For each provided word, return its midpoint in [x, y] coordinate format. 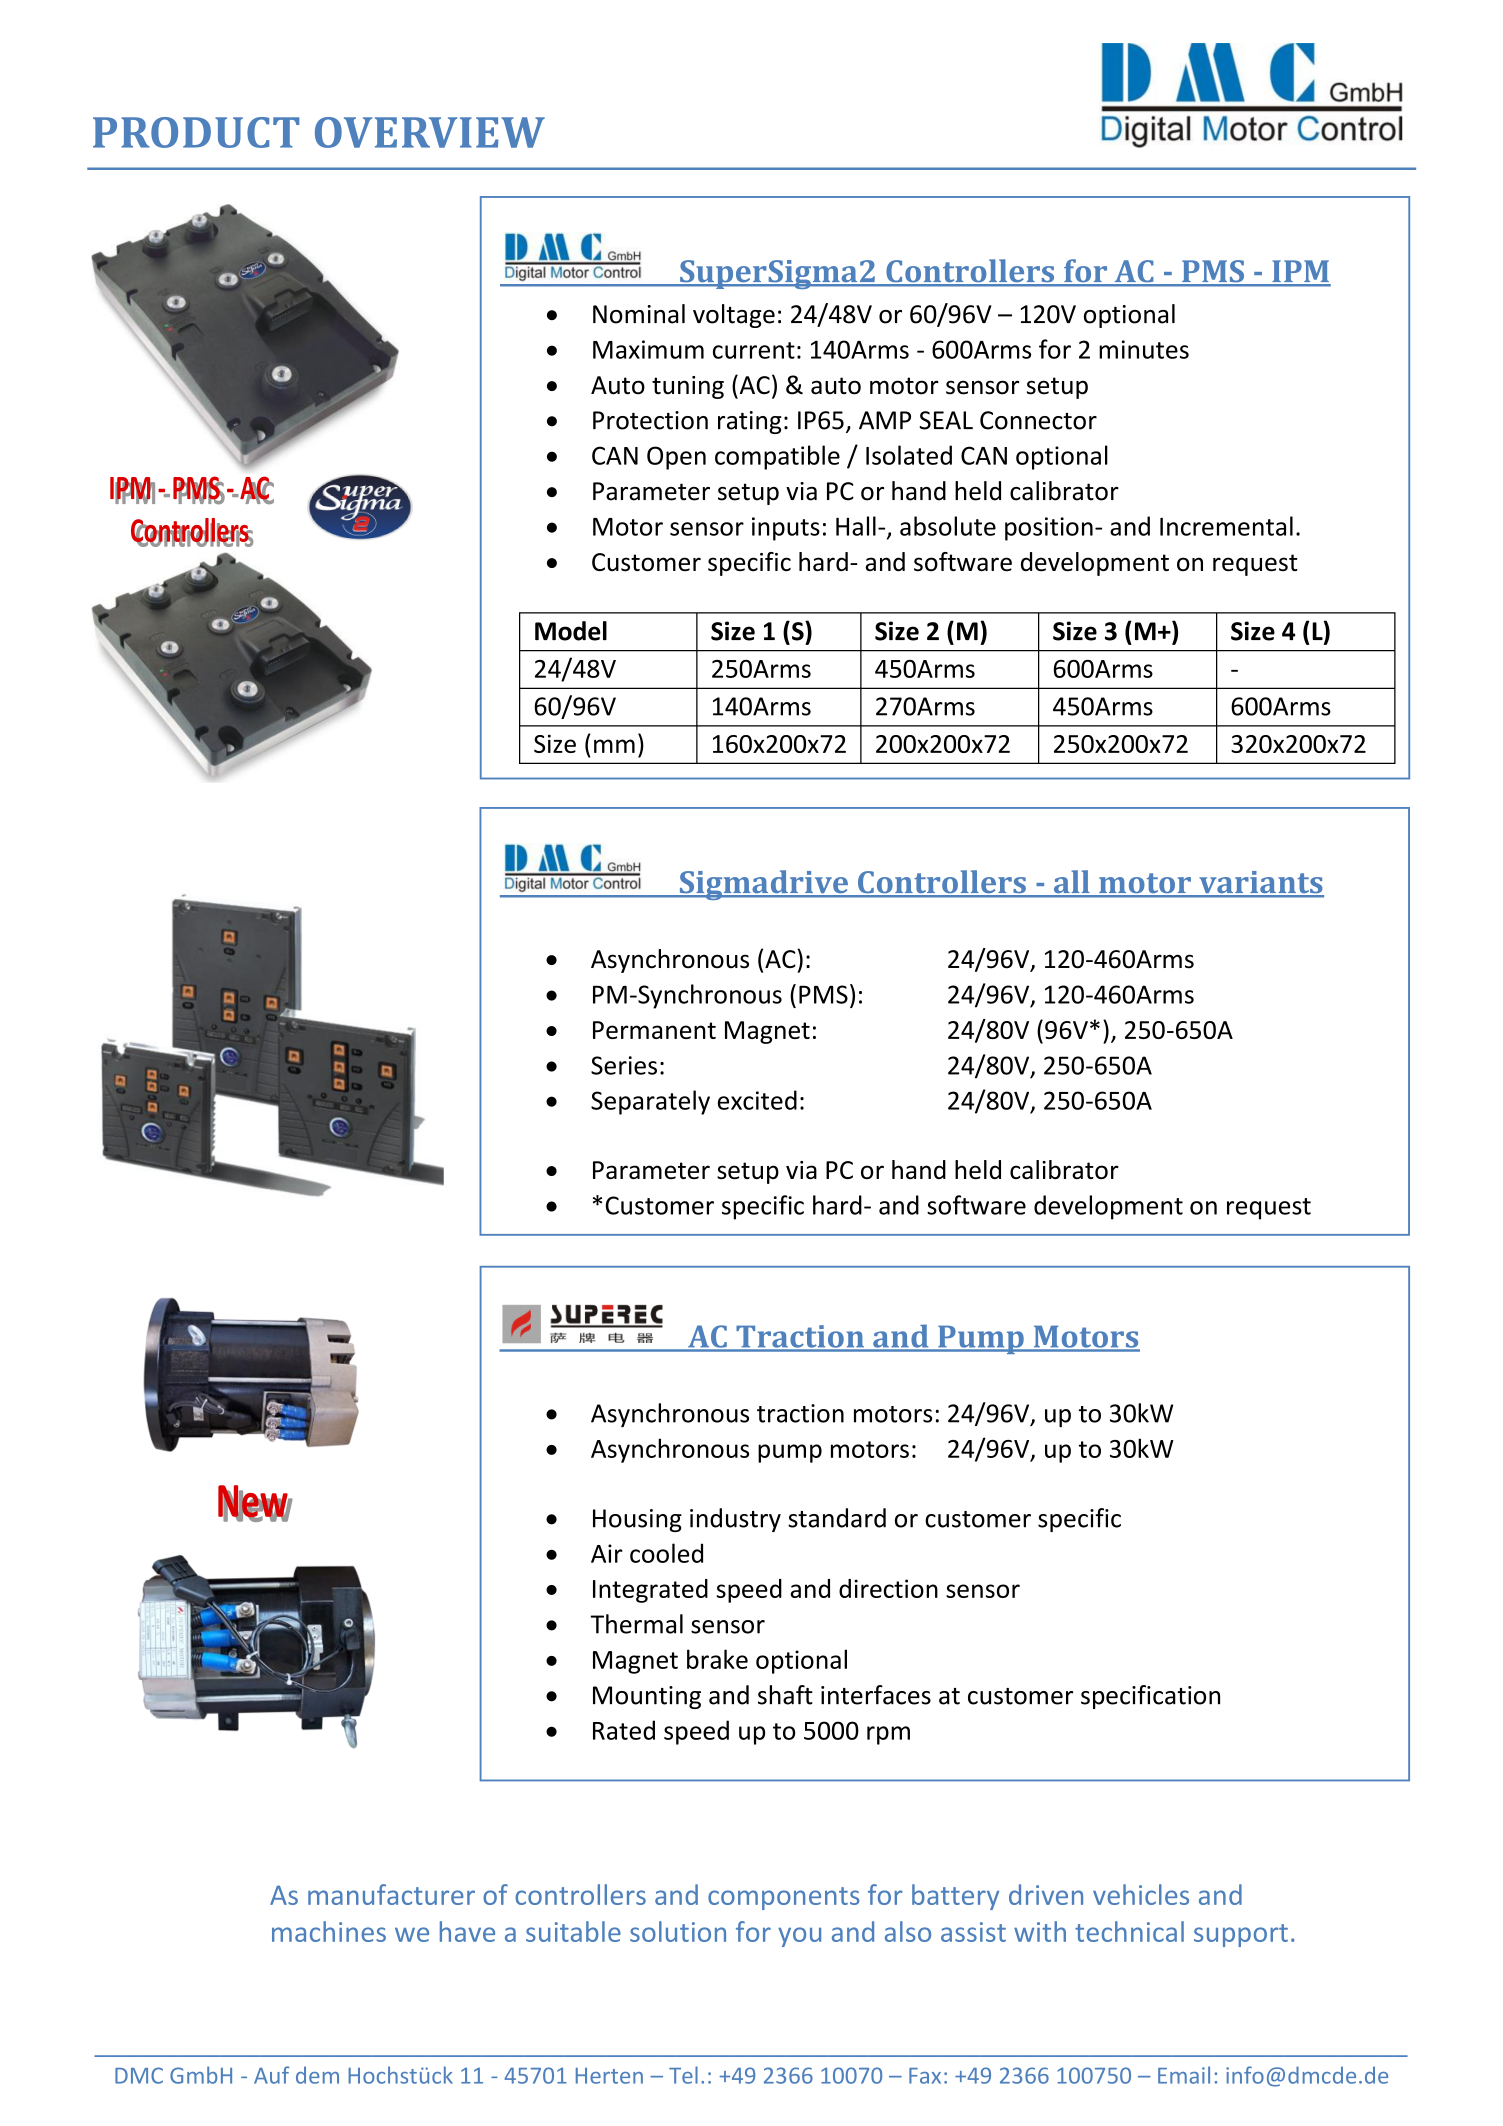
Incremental [1226, 526]
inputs [786, 529]
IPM [1300, 272]
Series [624, 1065]
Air [607, 1553]
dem [317, 2075]
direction [888, 1588]
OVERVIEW [430, 132]
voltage [734, 316]
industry [735, 1520]
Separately [650, 1102]
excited [757, 1100]
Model [571, 631]
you [799, 1937]
